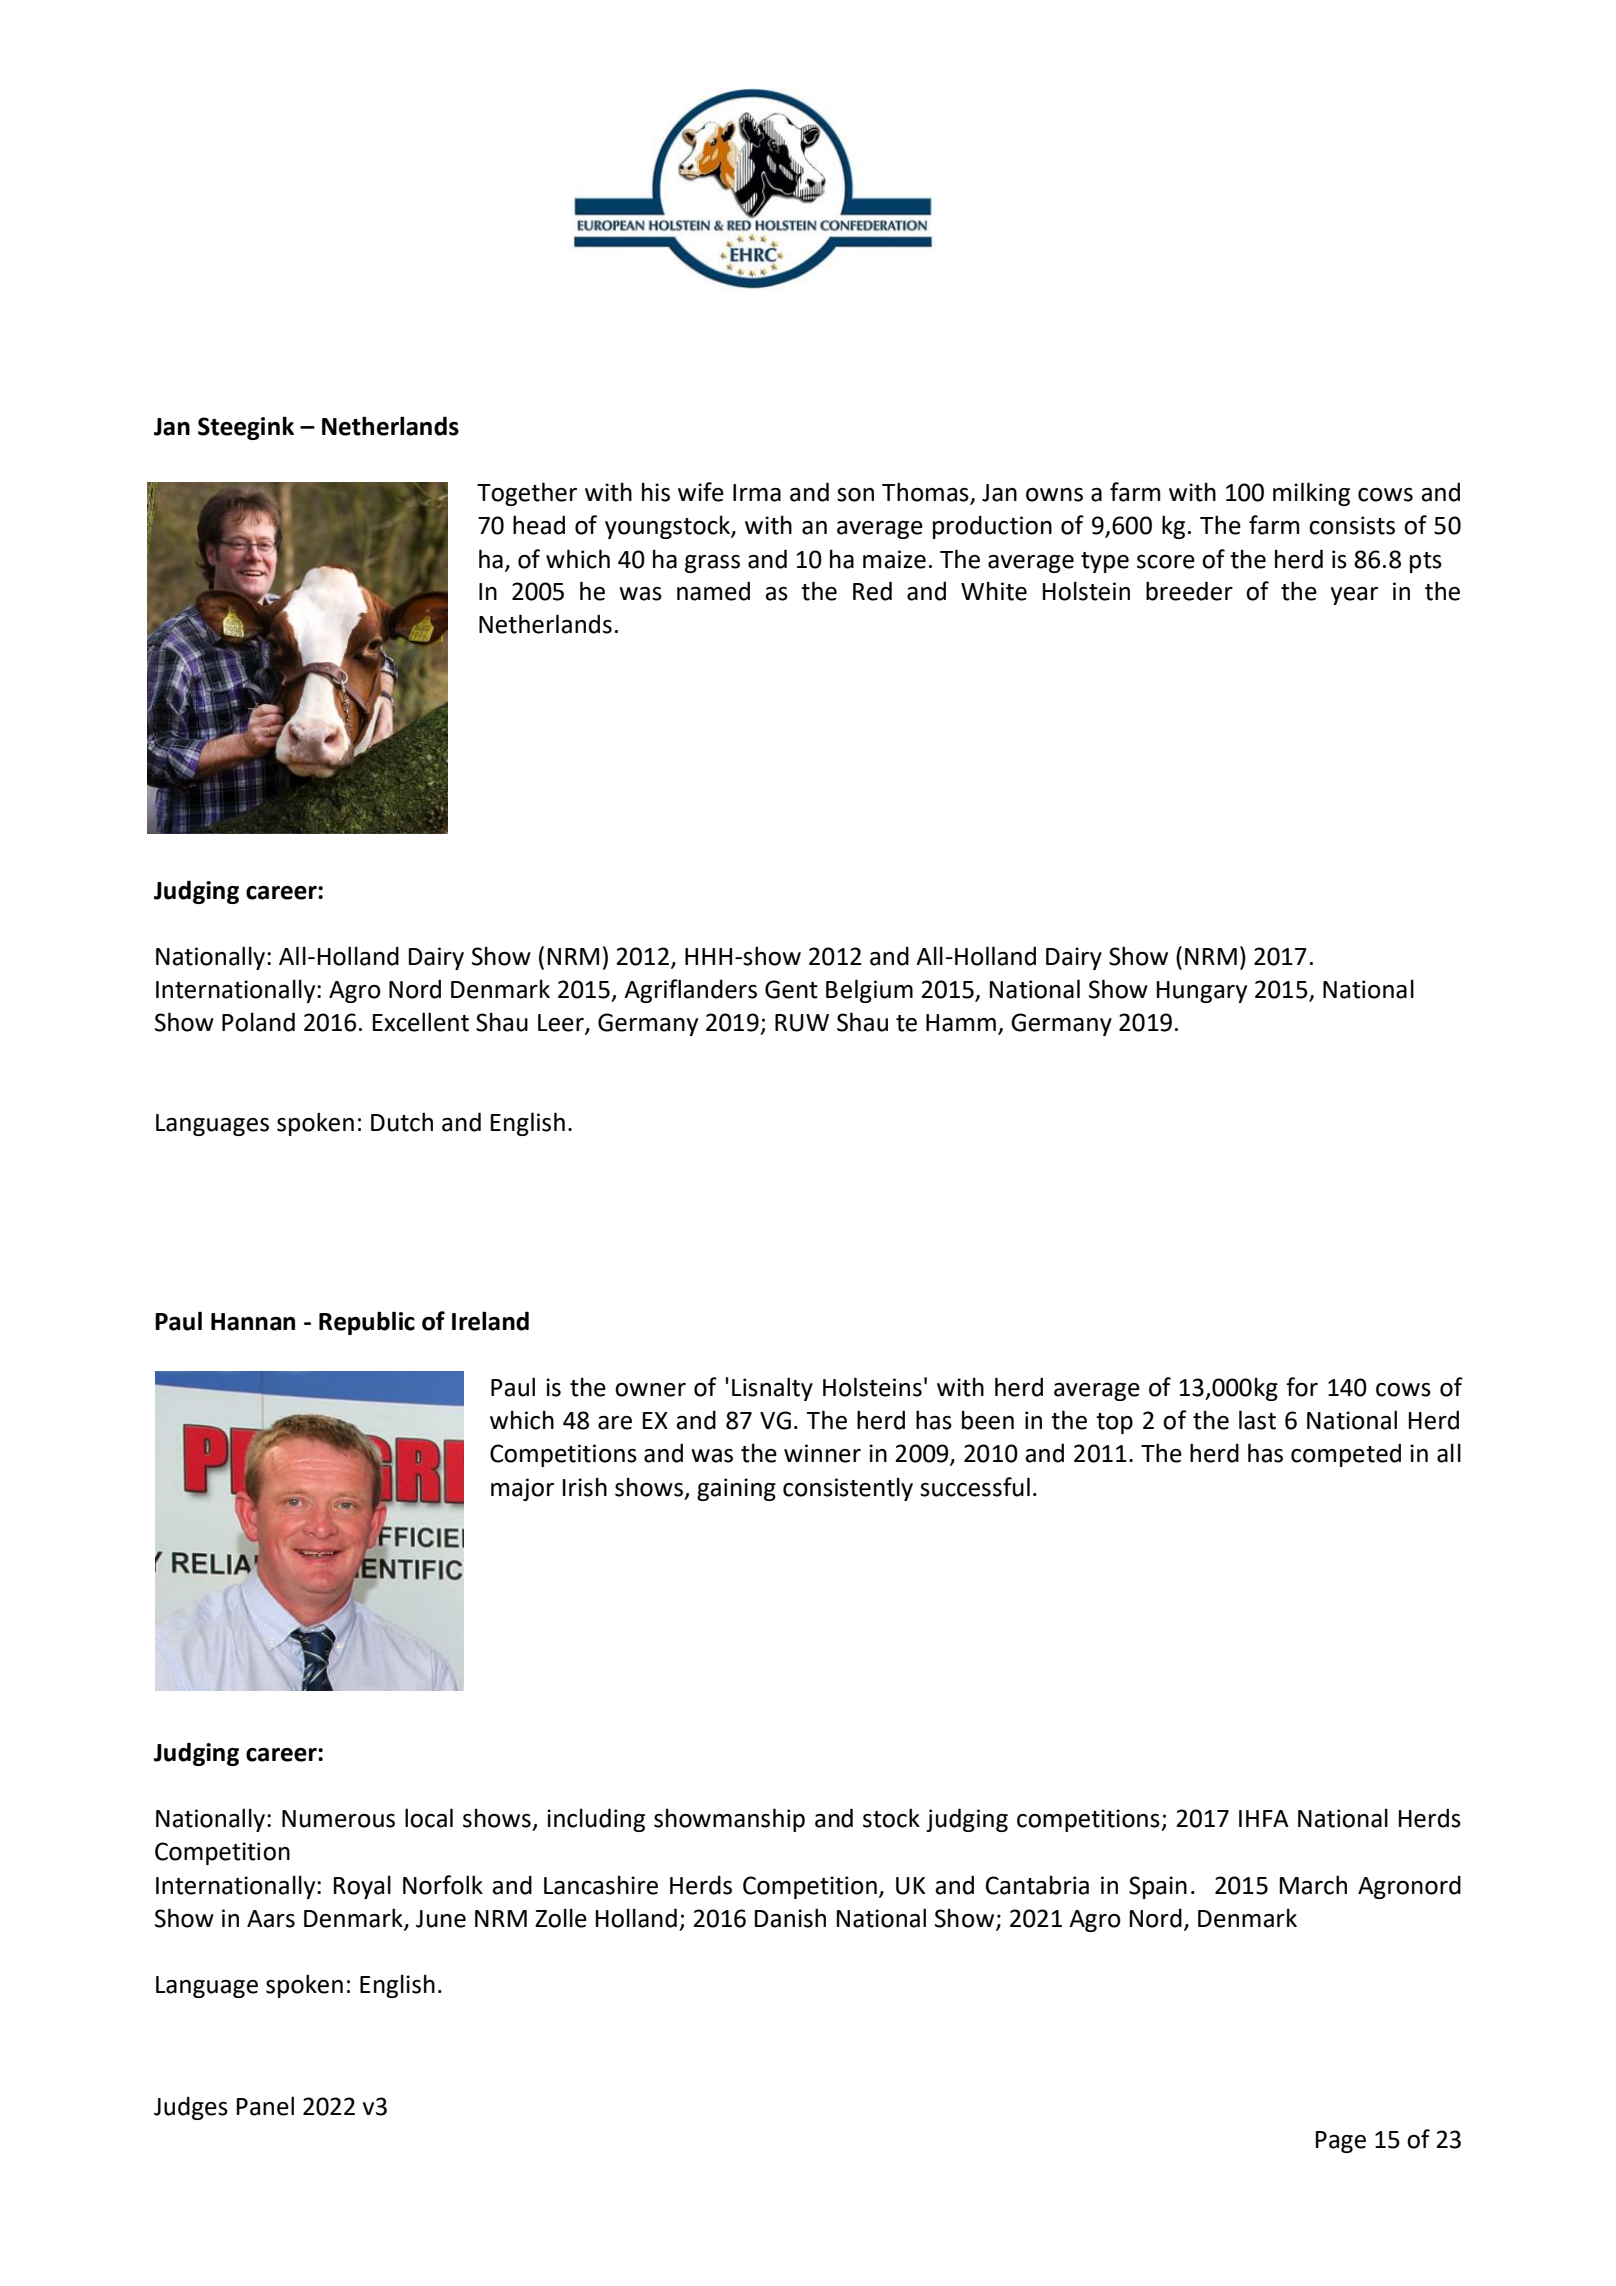  I want to click on Panel, so click(265, 2106).
